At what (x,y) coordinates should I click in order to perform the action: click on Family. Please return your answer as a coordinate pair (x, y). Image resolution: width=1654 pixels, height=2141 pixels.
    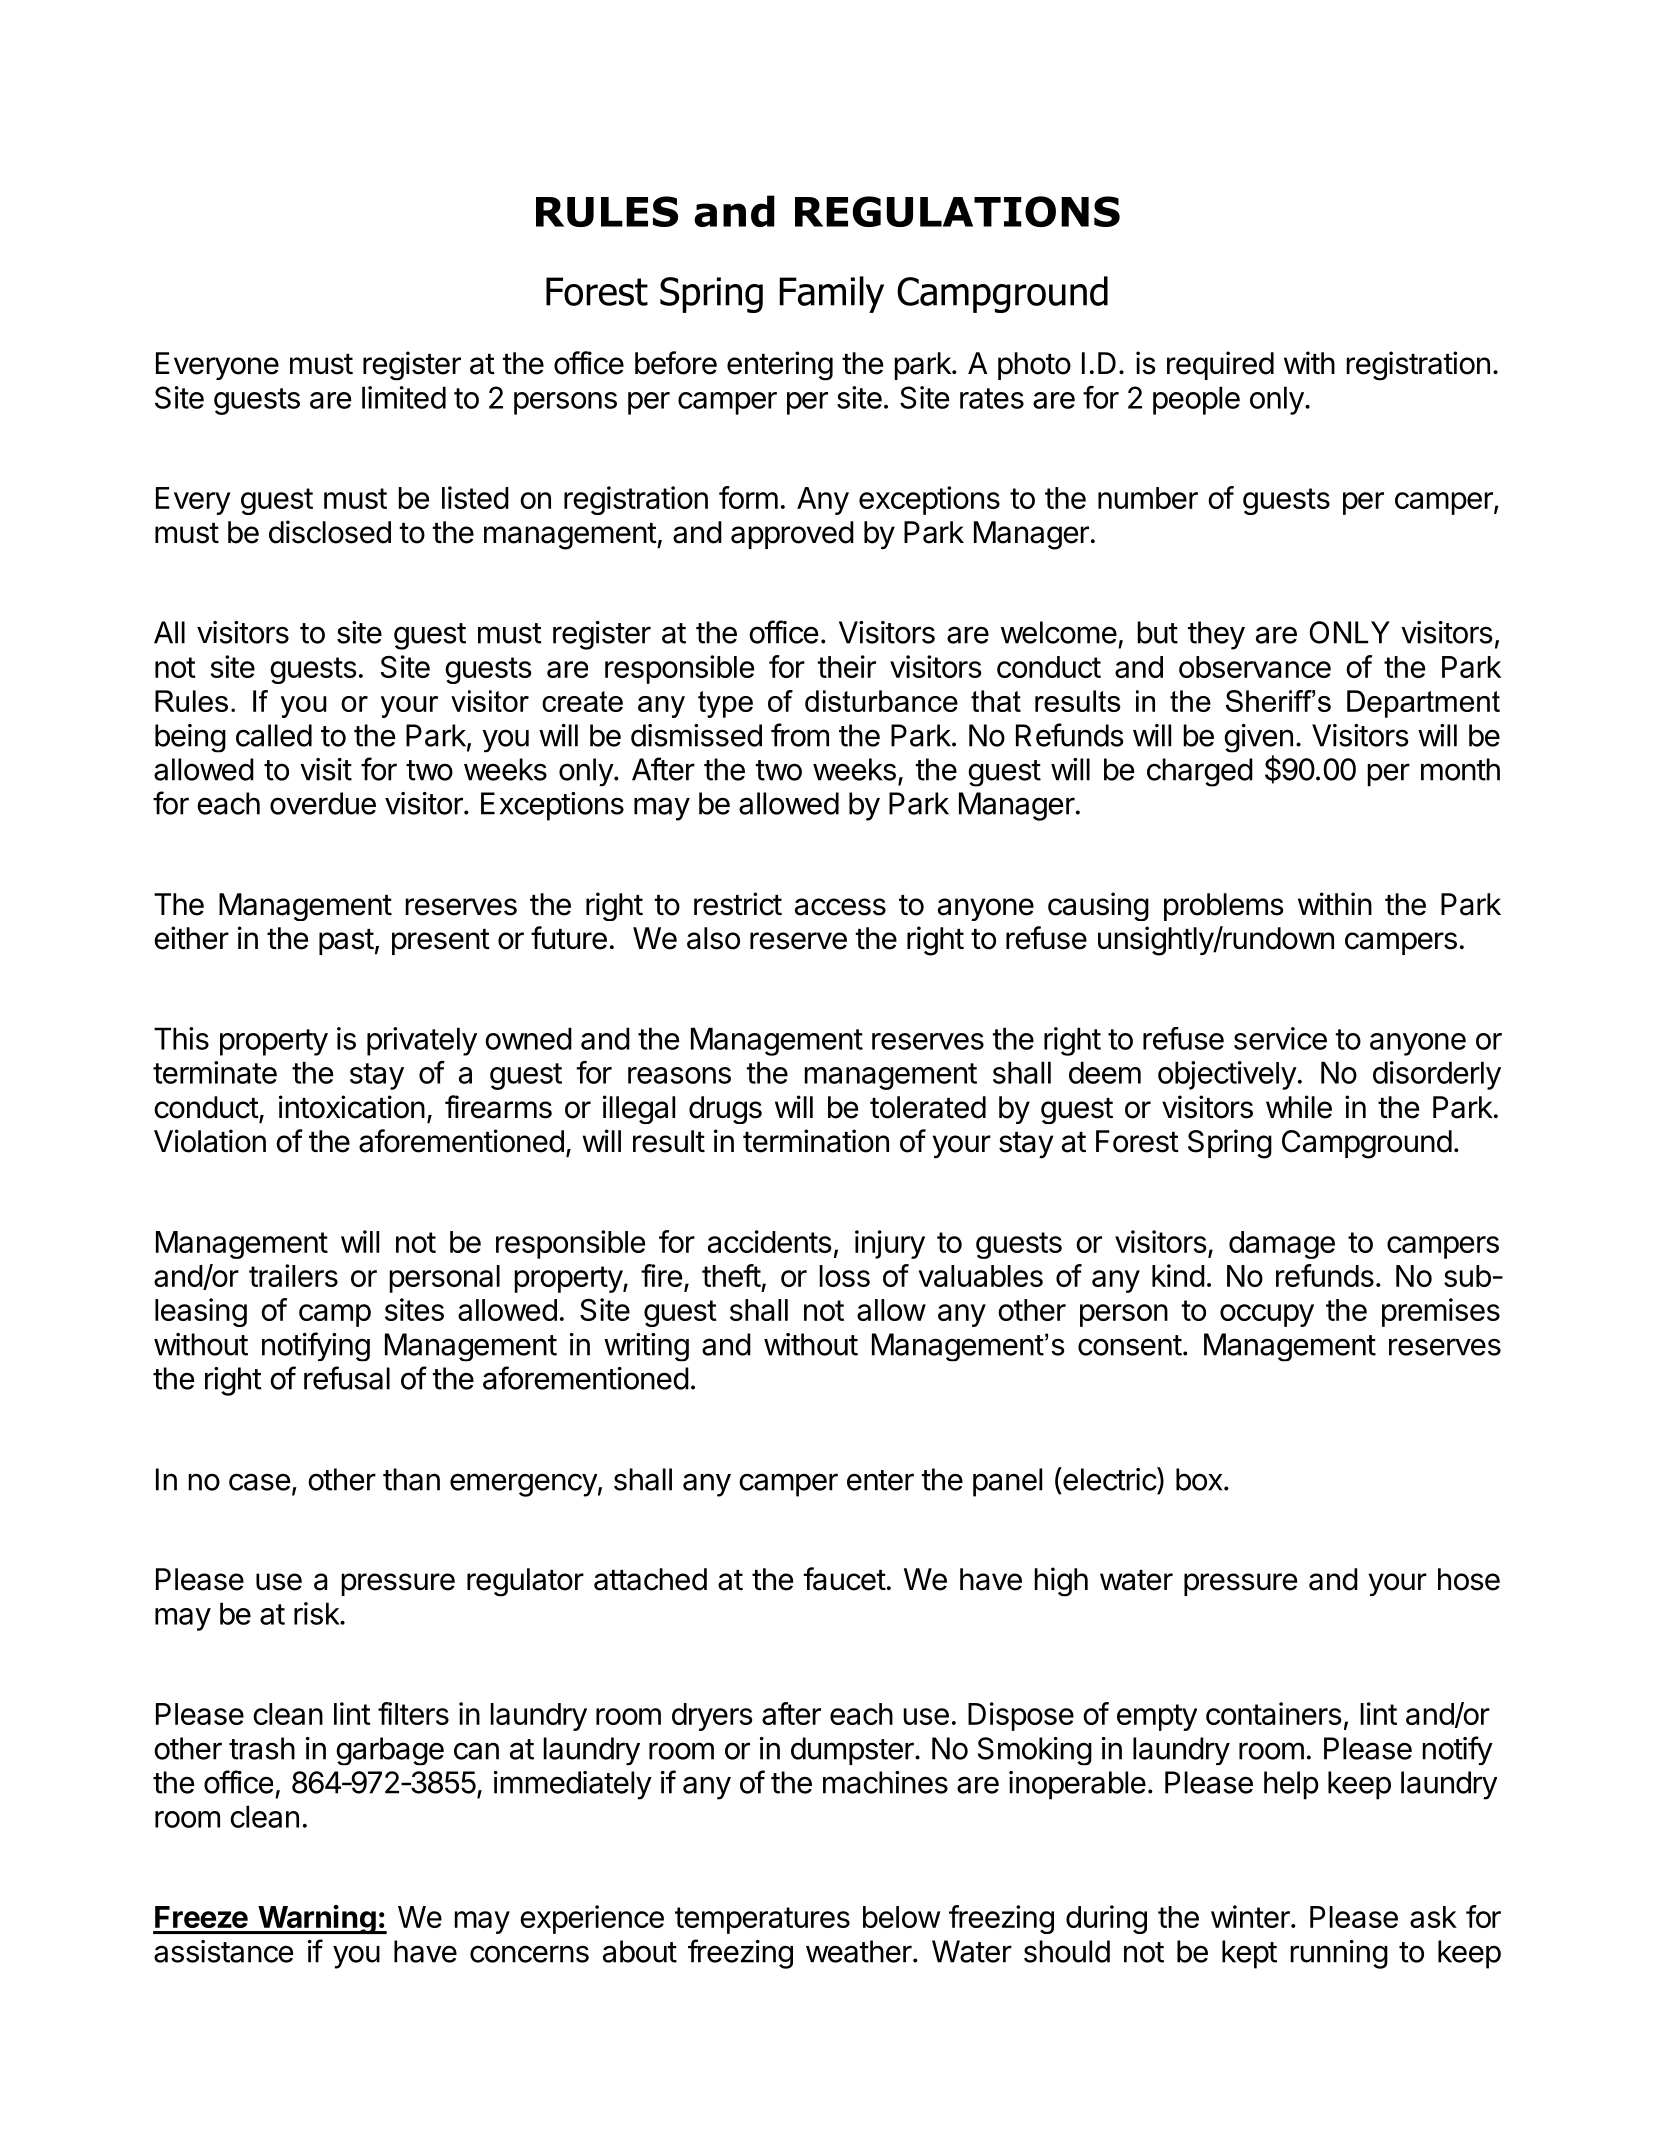
    Looking at the image, I should click on (831, 294).
